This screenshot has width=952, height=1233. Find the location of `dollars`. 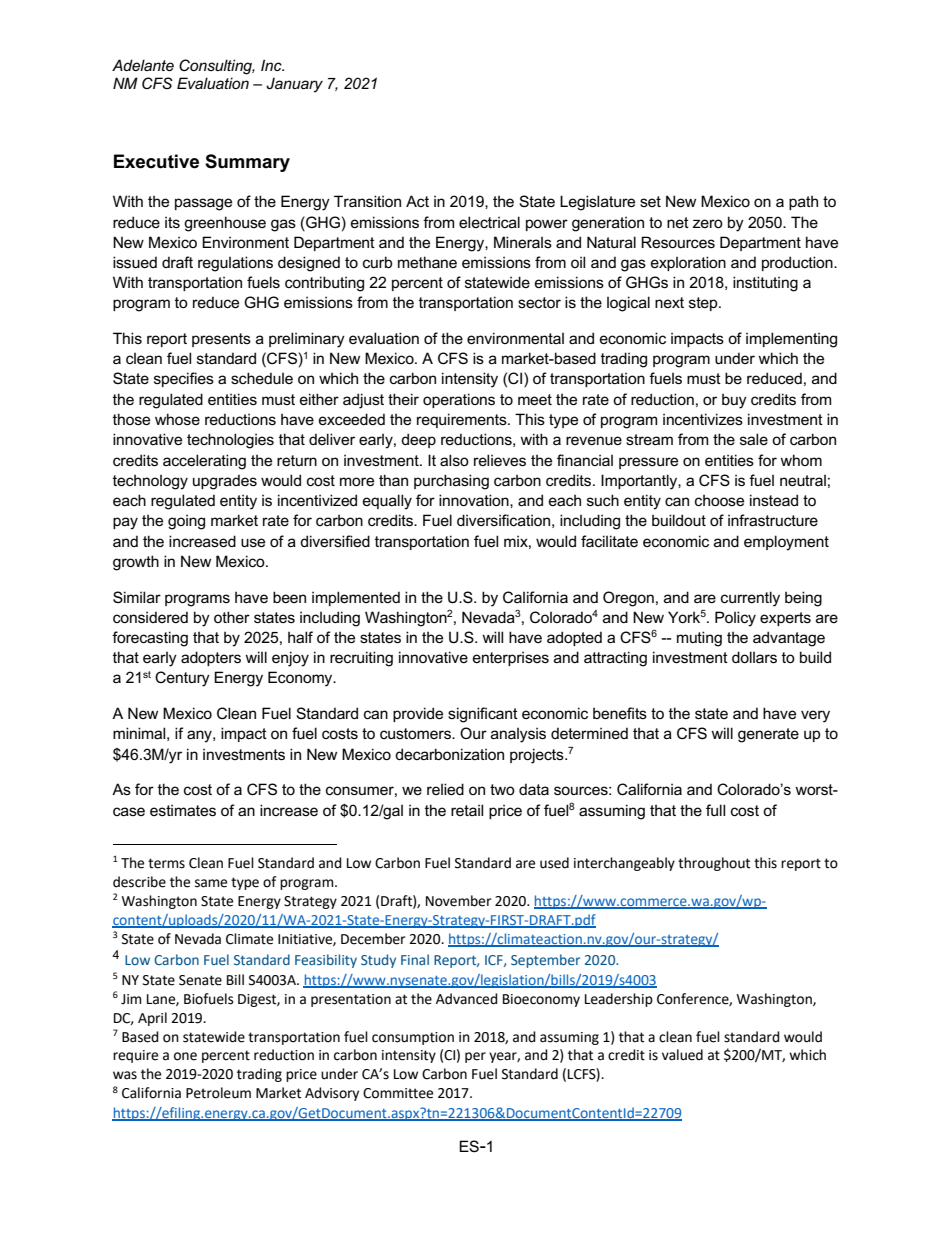

dollars is located at coordinates (754, 657).
